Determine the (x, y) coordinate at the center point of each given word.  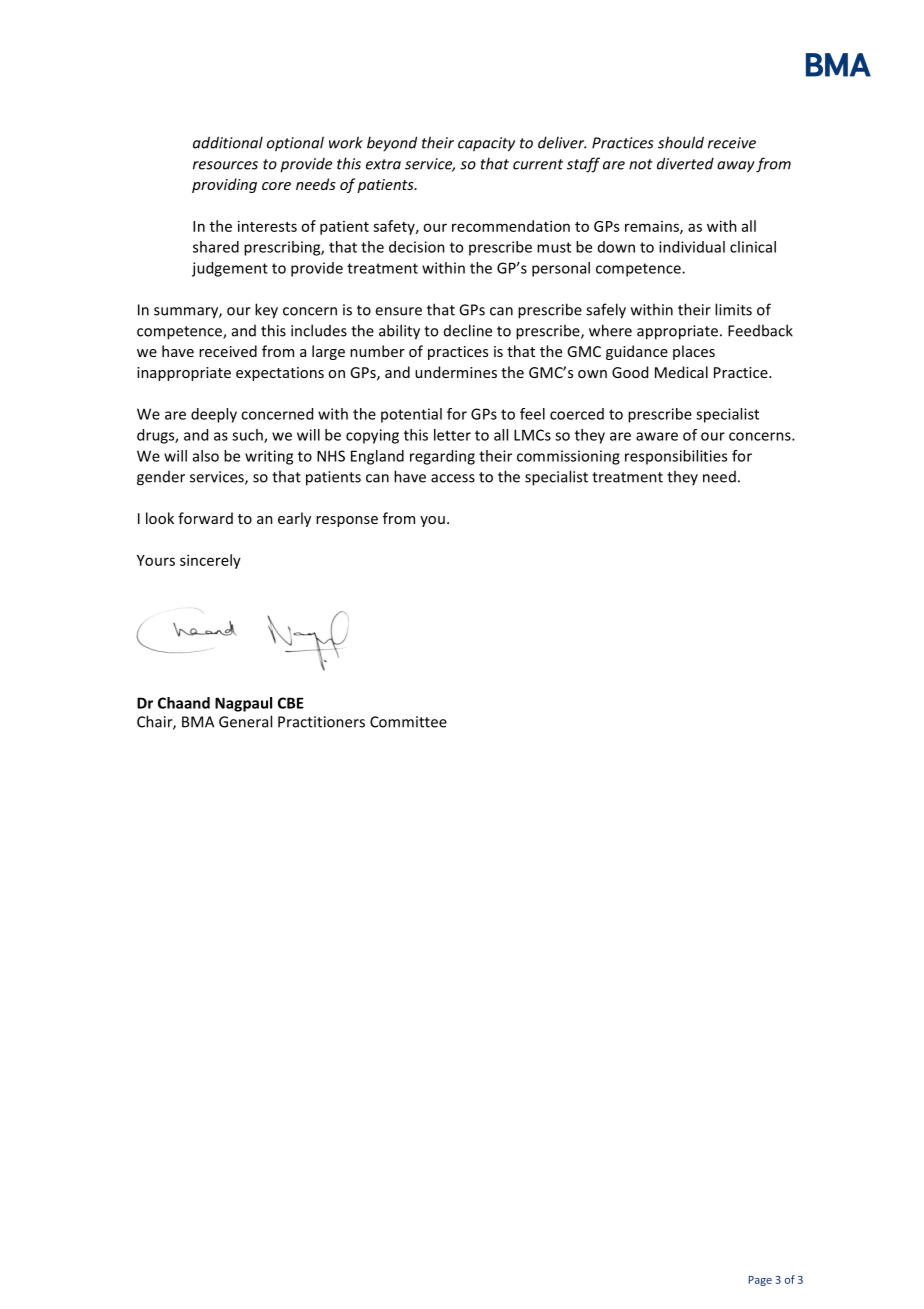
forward (205, 518)
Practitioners (321, 722)
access (453, 478)
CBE (291, 703)
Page (760, 1281)
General (245, 721)
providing (224, 185)
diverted (685, 163)
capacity (486, 144)
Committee (408, 722)
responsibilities (676, 457)
